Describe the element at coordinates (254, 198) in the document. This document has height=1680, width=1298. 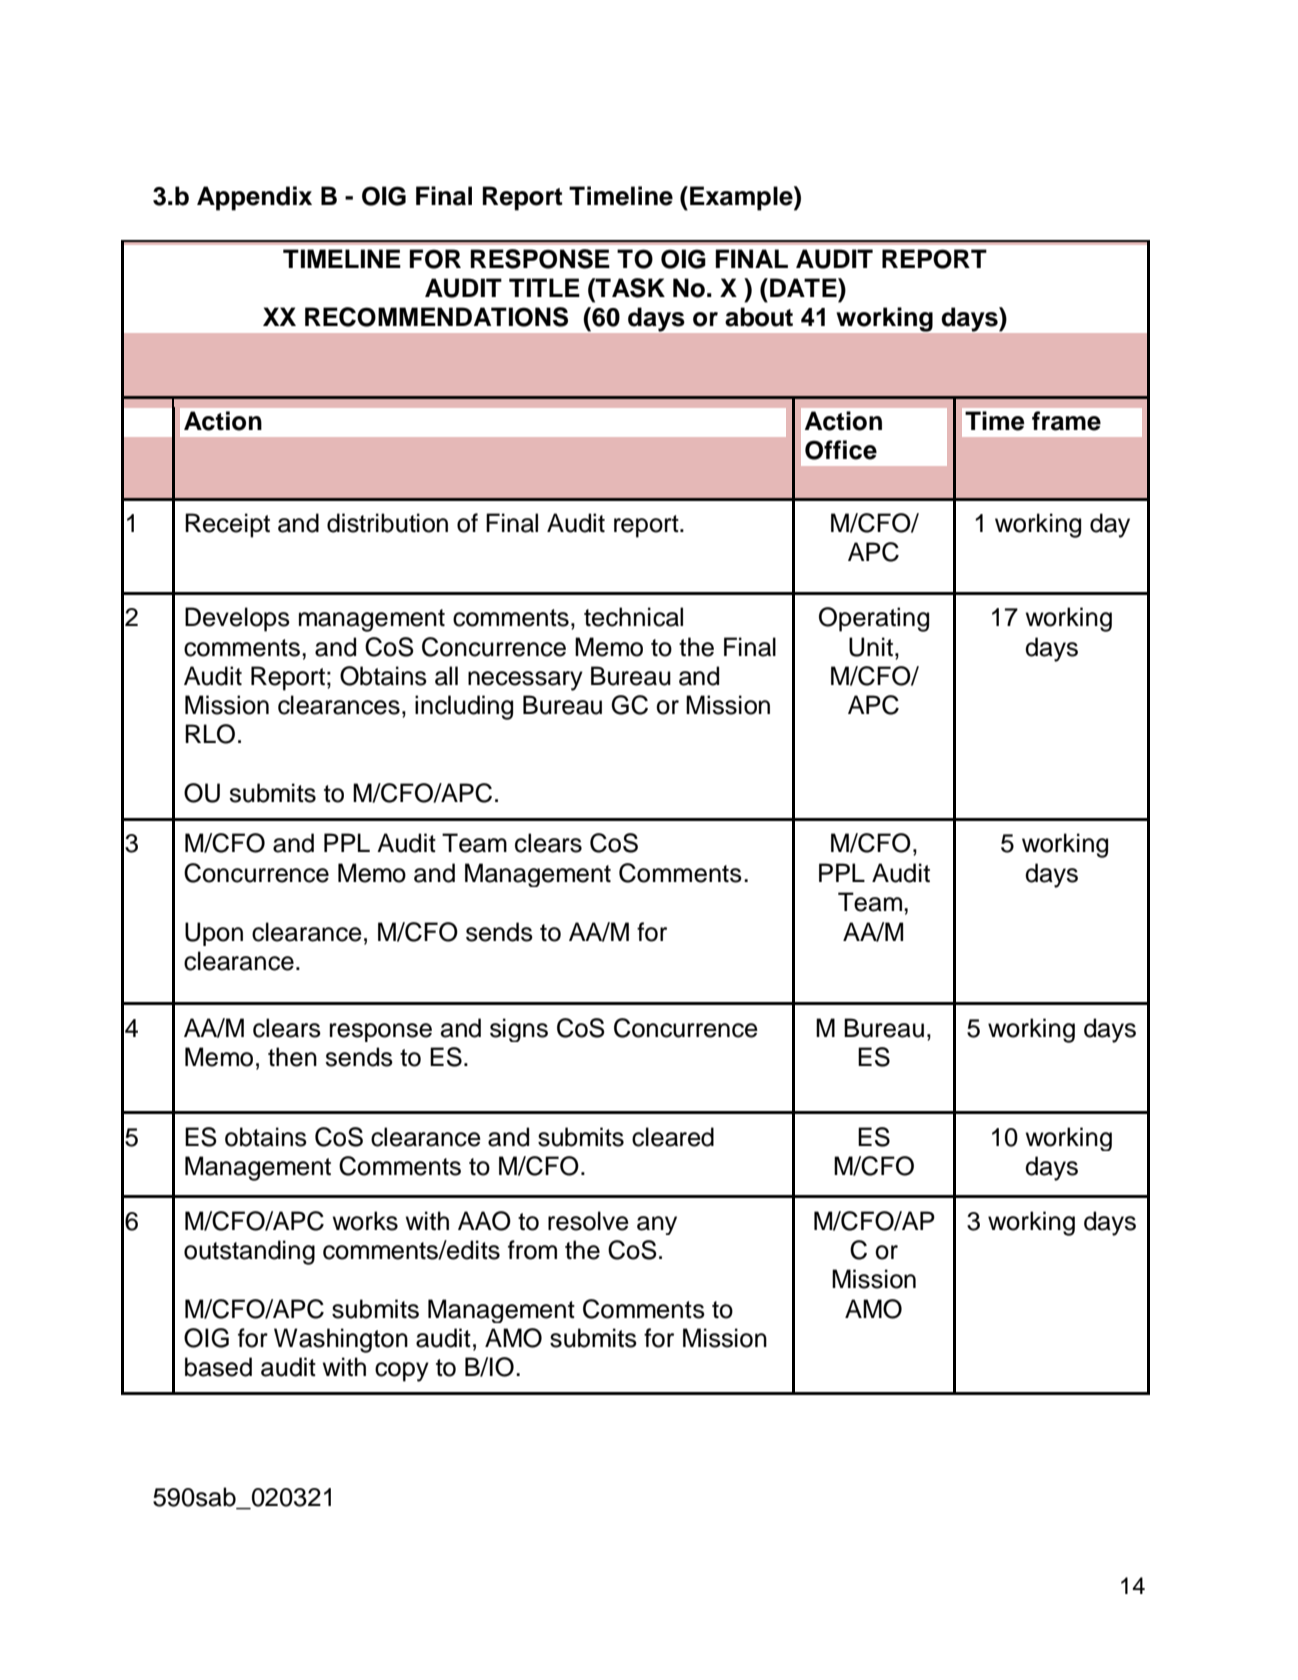
I see `Appendix` at that location.
